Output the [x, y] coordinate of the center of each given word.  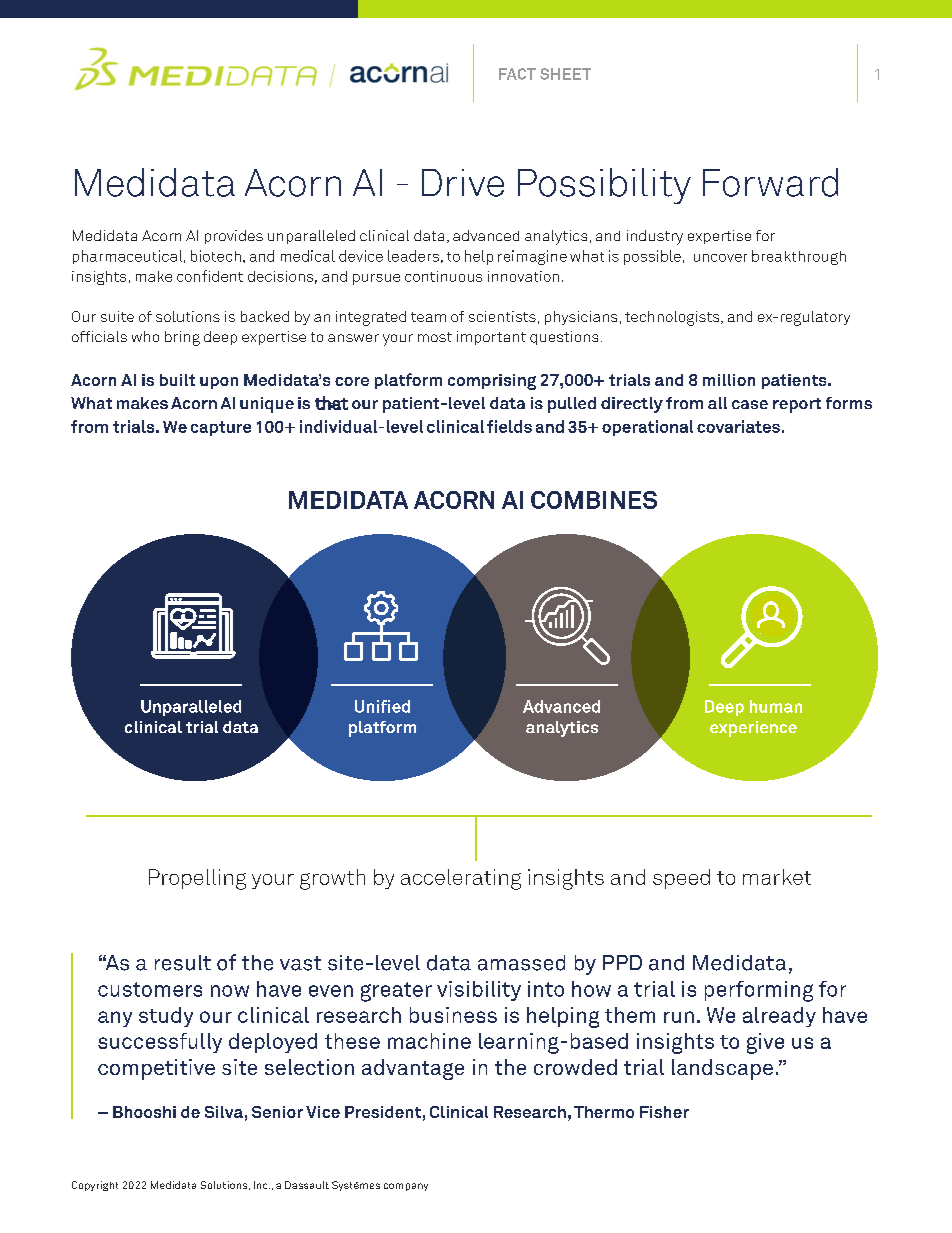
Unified [382, 706]
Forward [770, 182]
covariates [738, 426]
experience [753, 729]
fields [509, 426]
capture [221, 428]
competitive [156, 1069]
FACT [517, 74]
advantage [413, 1069]
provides [234, 237]
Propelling [197, 879]
